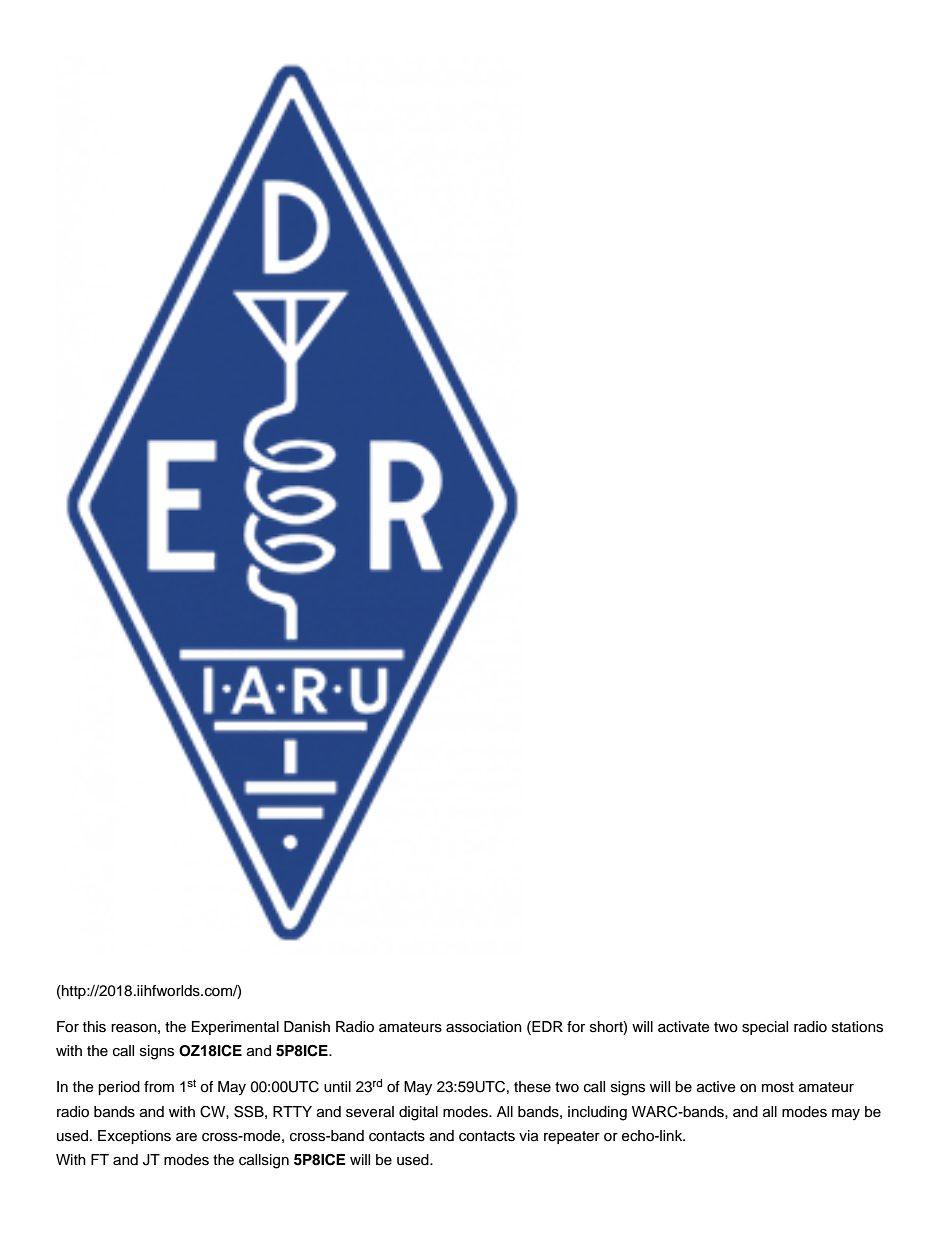 This screenshot has width=952, height=1233. I want to click on via, so click(529, 1135).
